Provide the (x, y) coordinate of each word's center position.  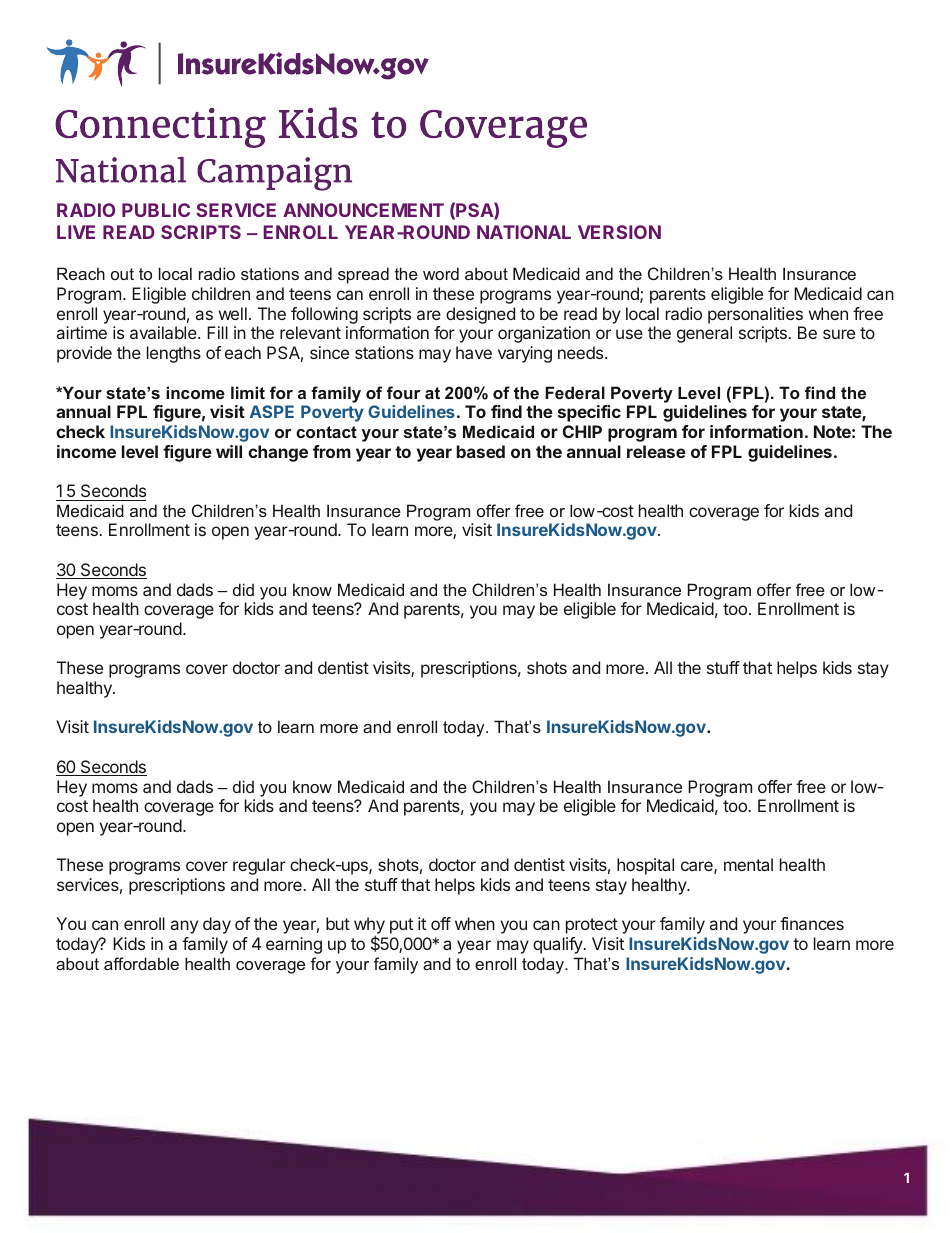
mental (748, 864)
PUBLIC (156, 210)
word (441, 273)
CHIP (582, 431)
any (184, 927)
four (403, 392)
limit (248, 392)
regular (259, 866)
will (229, 451)
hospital (645, 866)
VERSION (619, 232)
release (656, 451)
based (481, 451)
